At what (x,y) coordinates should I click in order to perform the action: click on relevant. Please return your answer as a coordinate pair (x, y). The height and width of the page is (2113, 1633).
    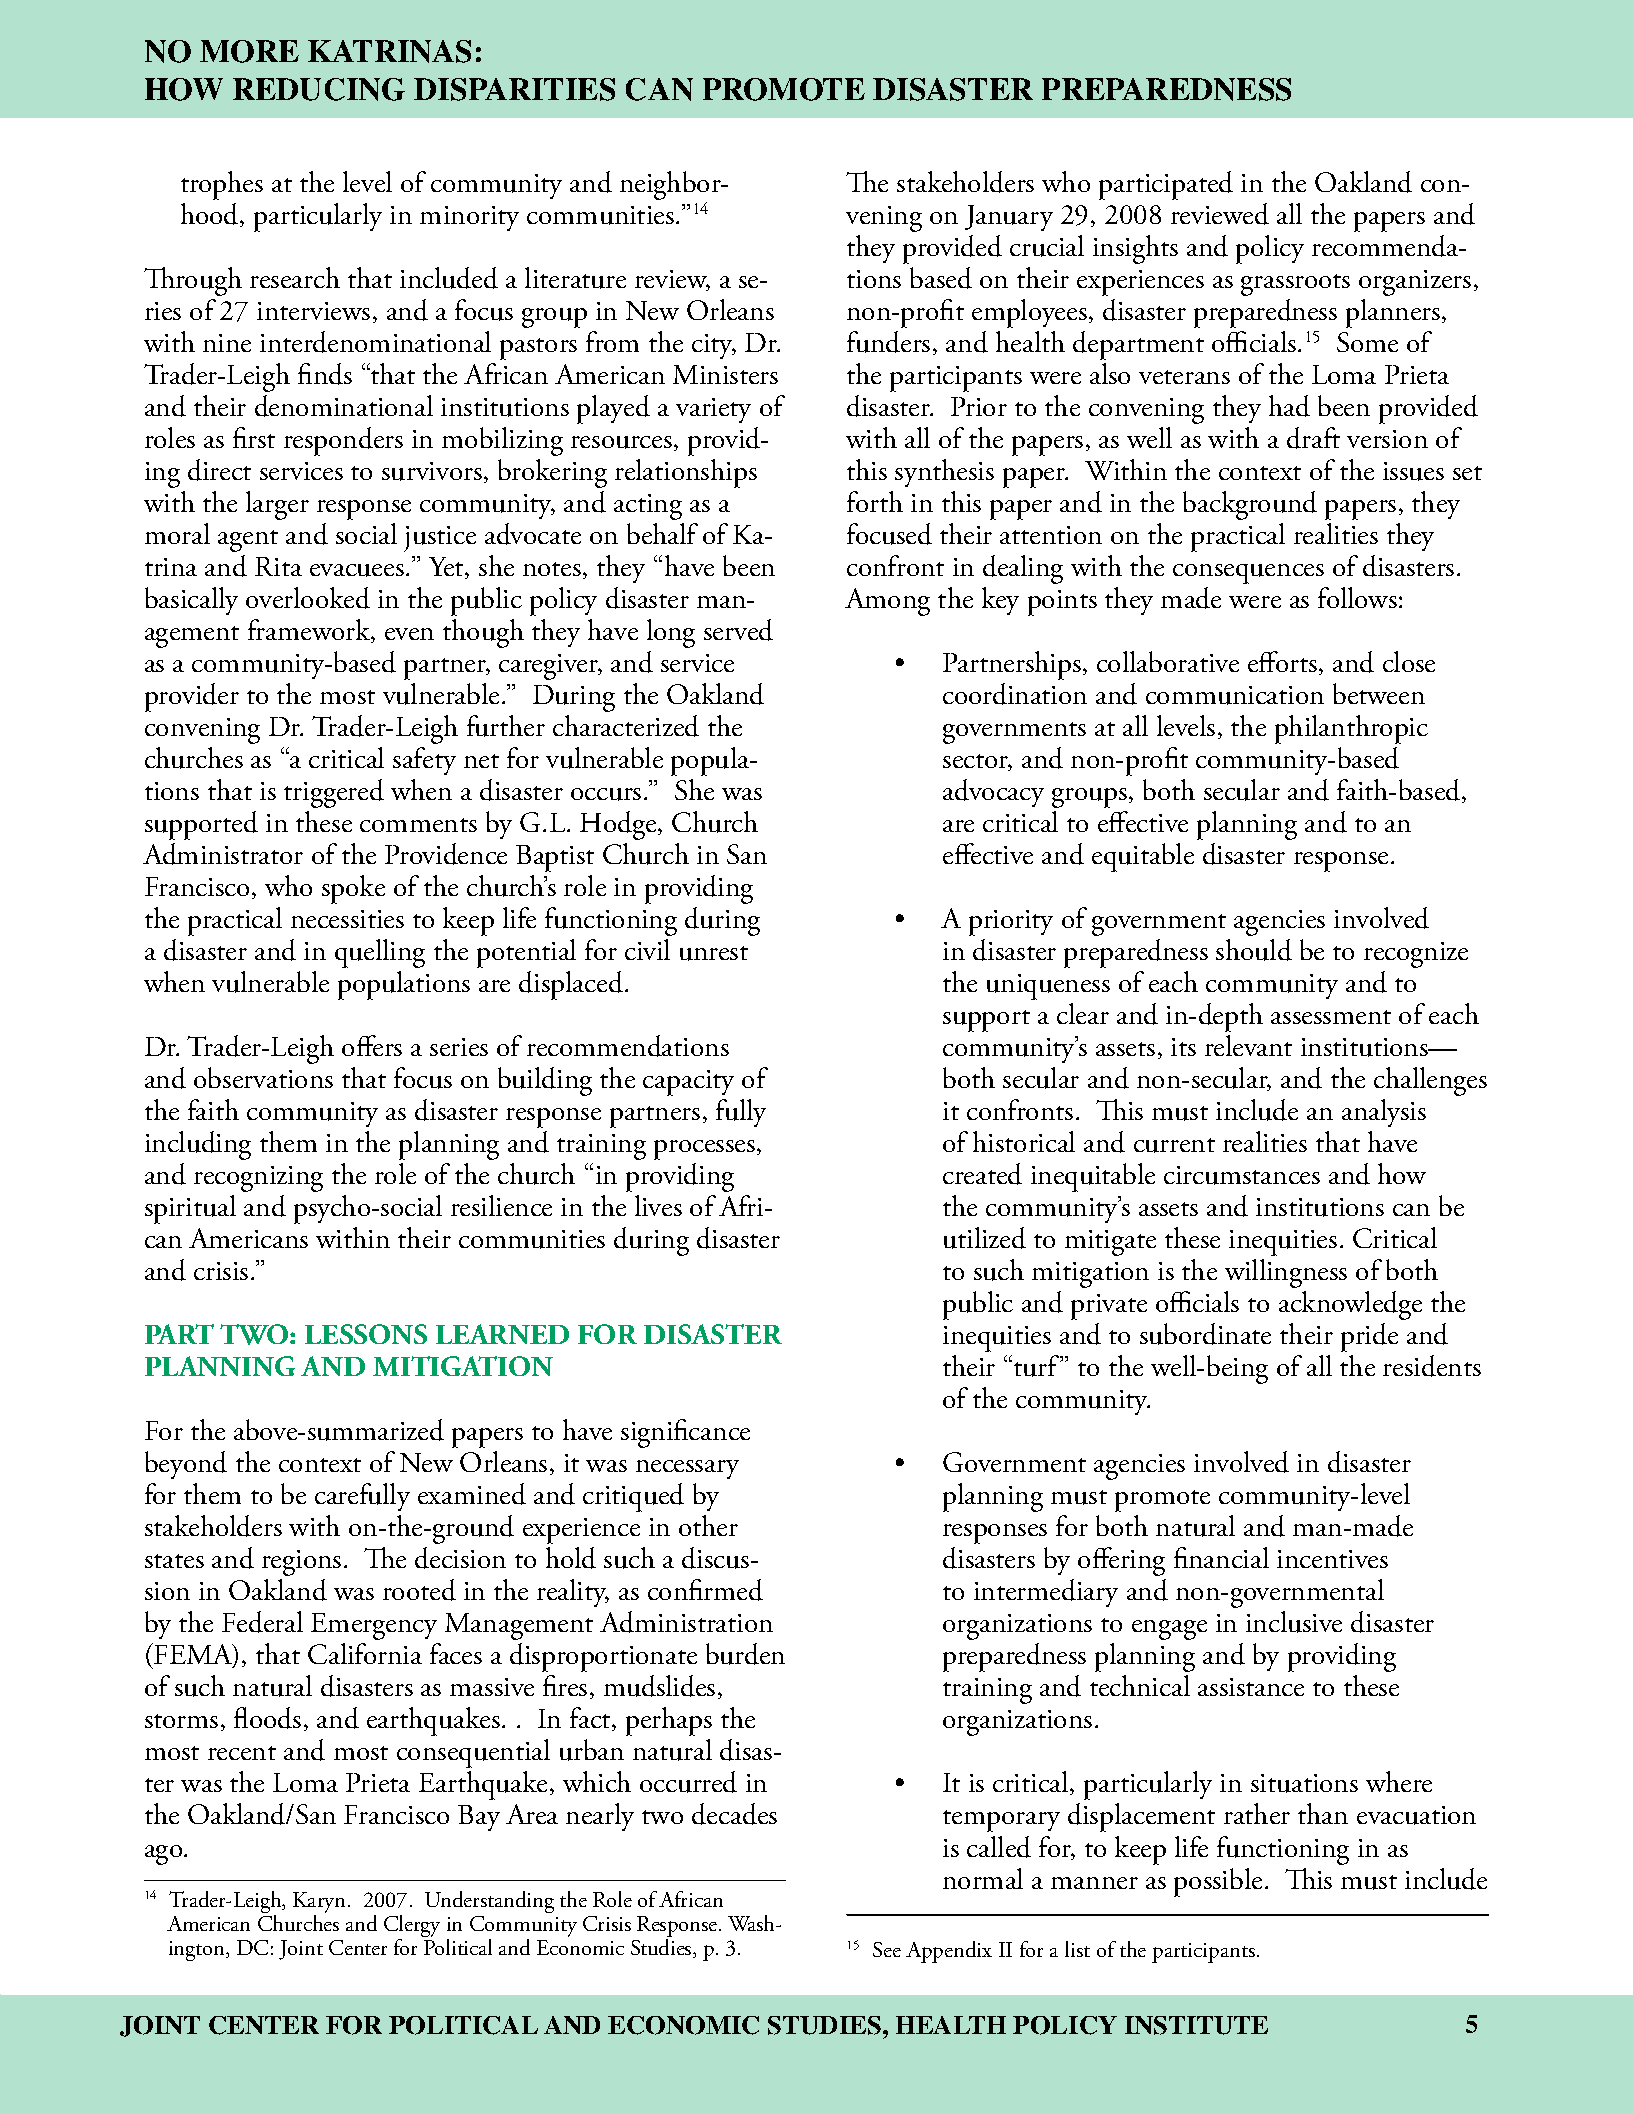
    Looking at the image, I should click on (1248, 1045).
